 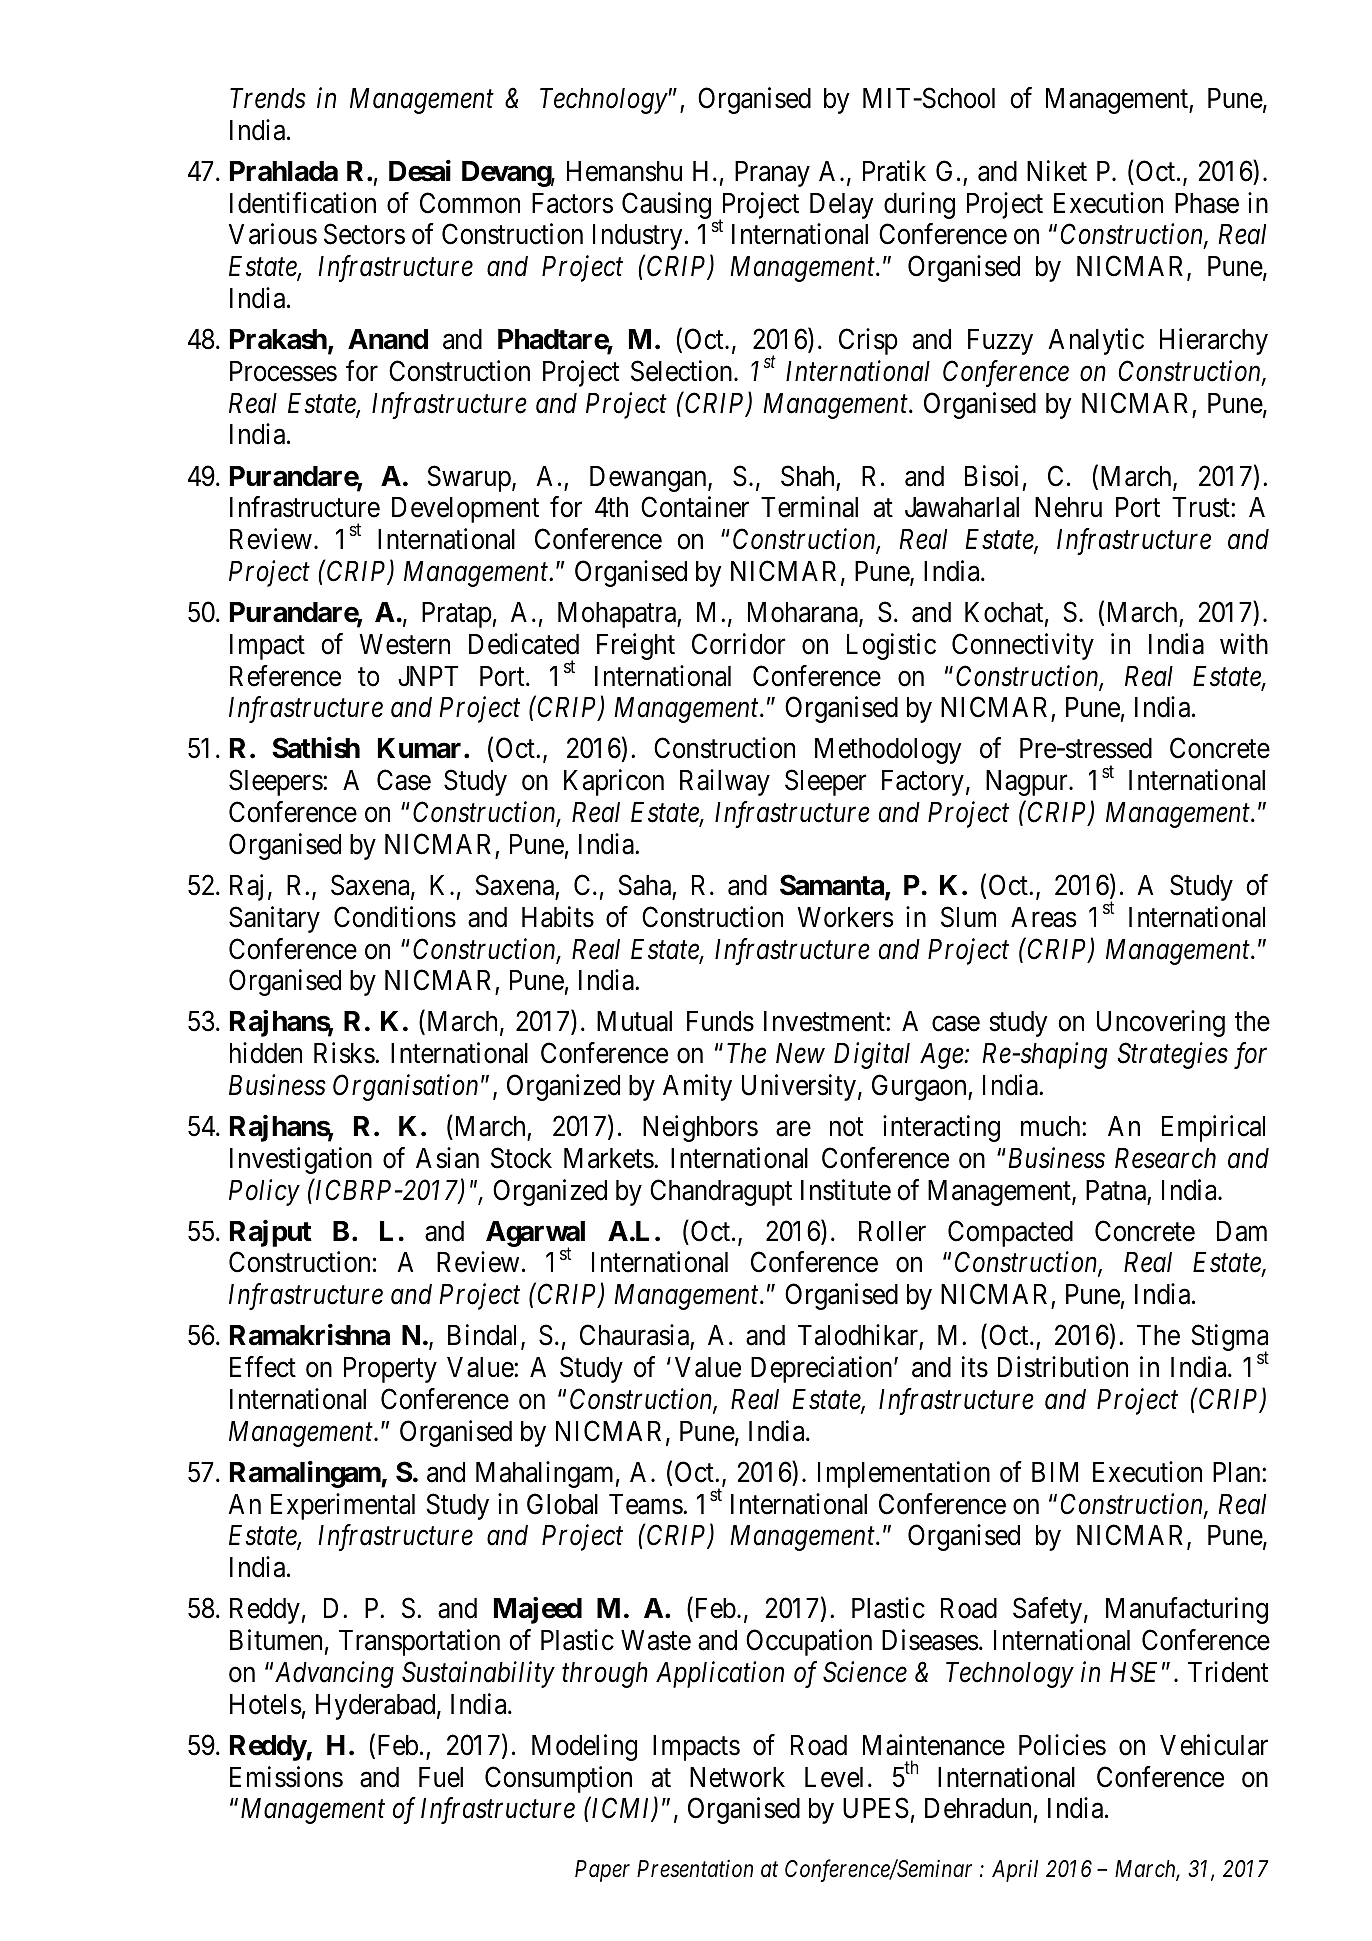 What do you see at coordinates (1068, 507) in the screenshot?
I see `Nehru` at bounding box center [1068, 507].
